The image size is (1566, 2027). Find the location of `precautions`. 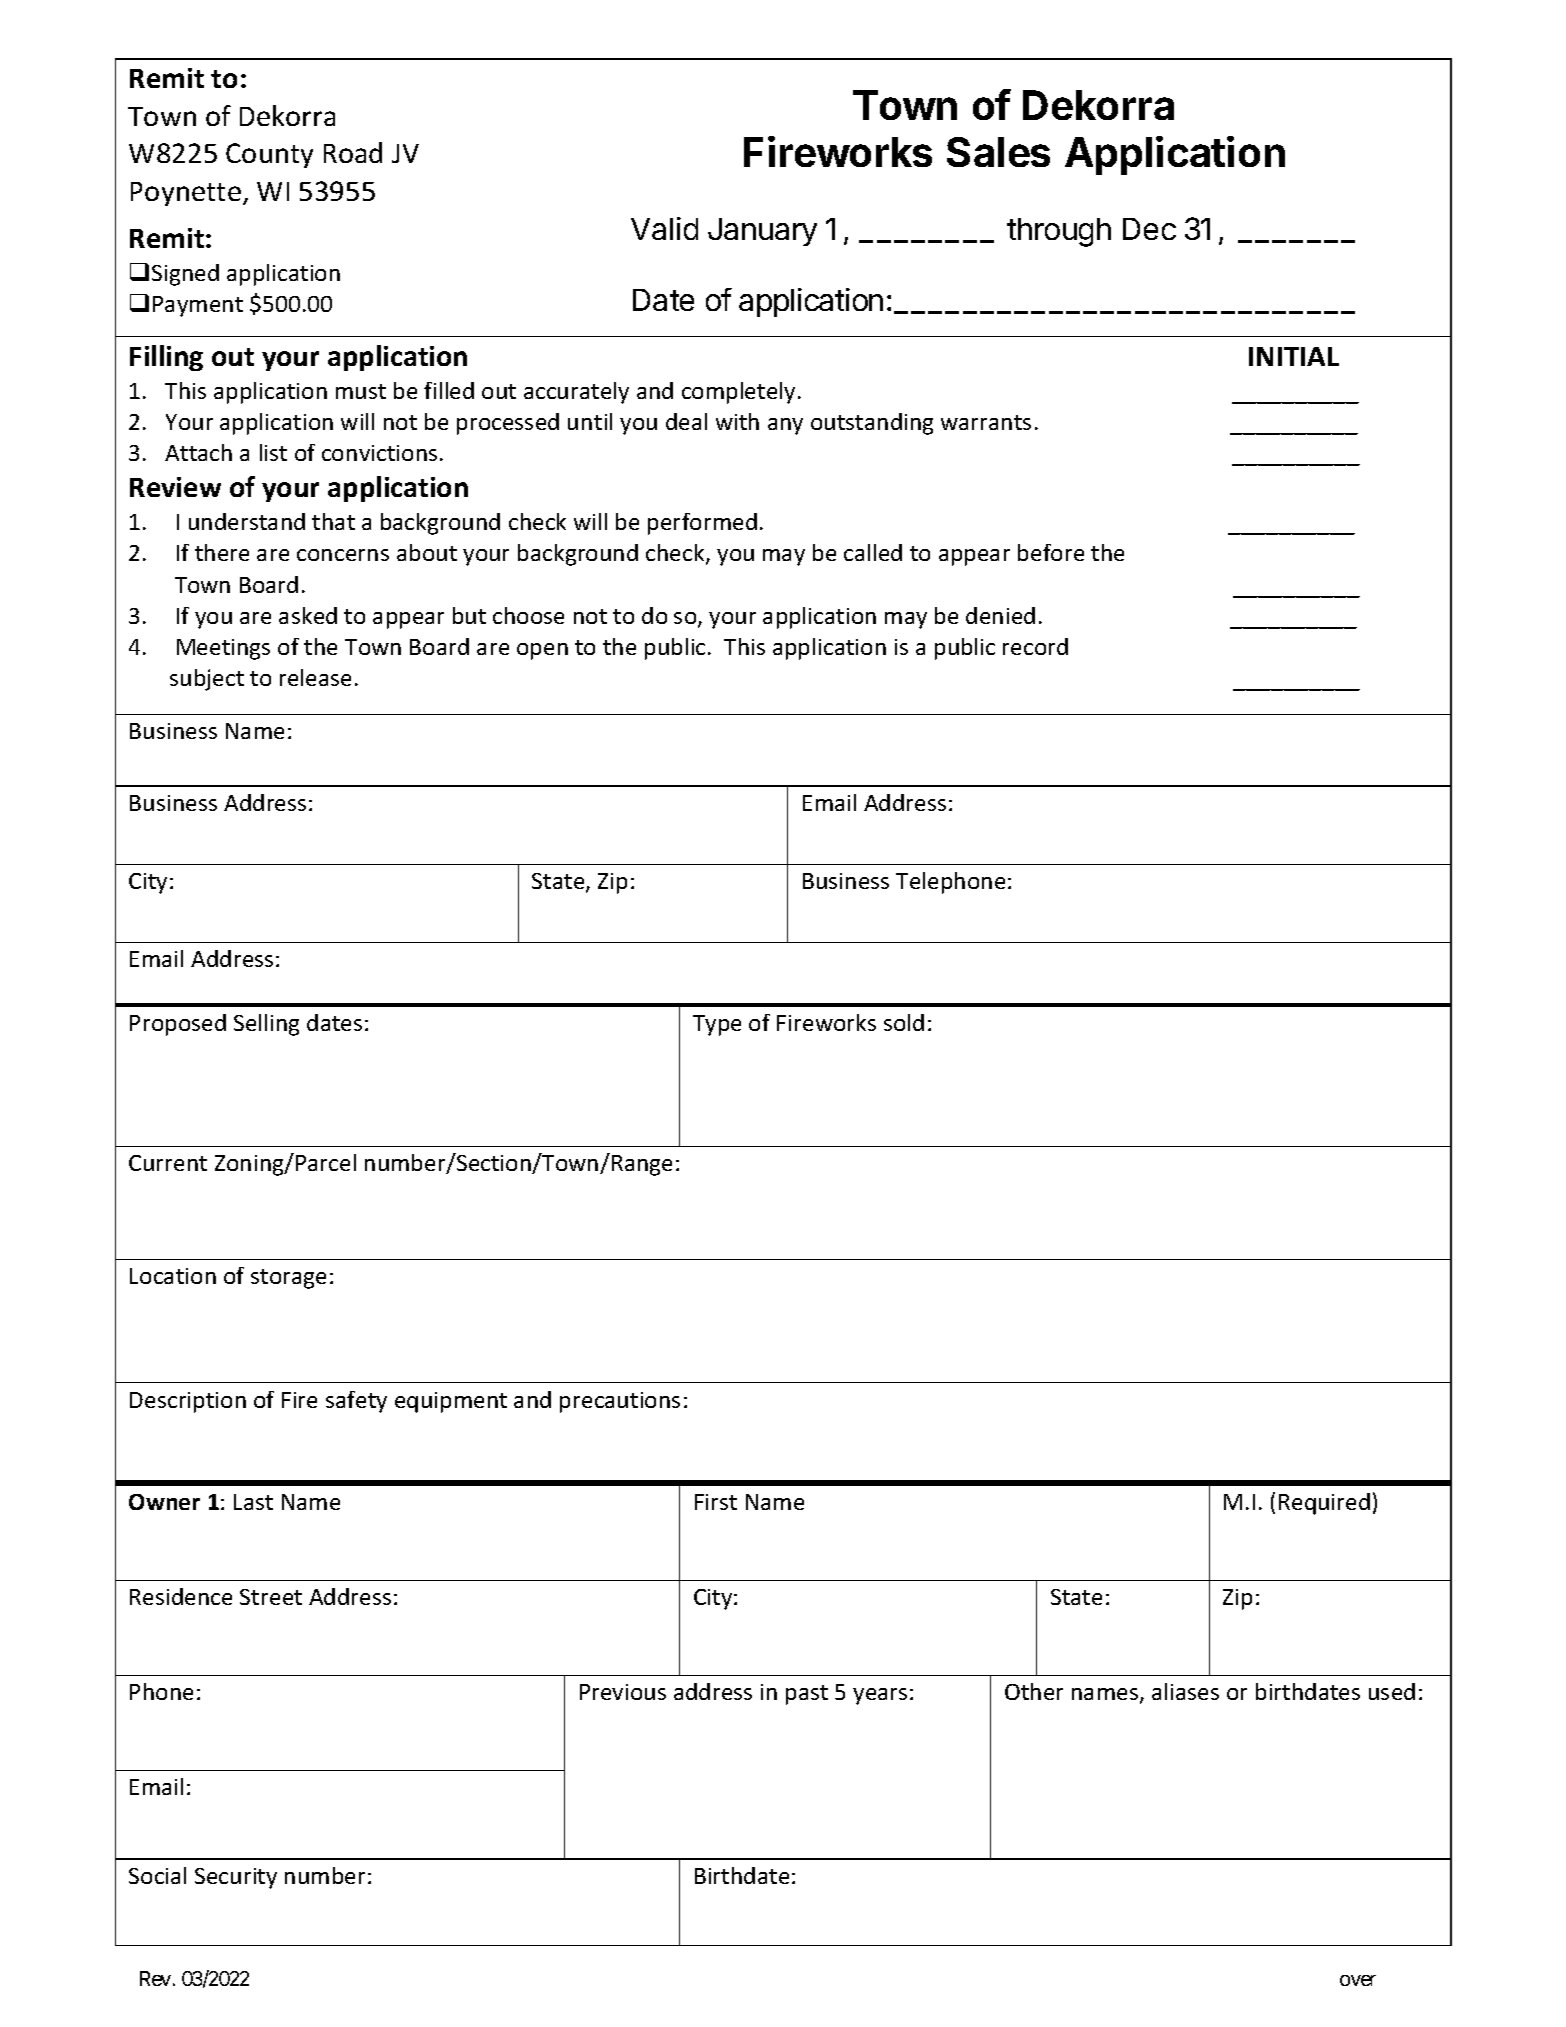

precautions is located at coordinates (620, 1402).
